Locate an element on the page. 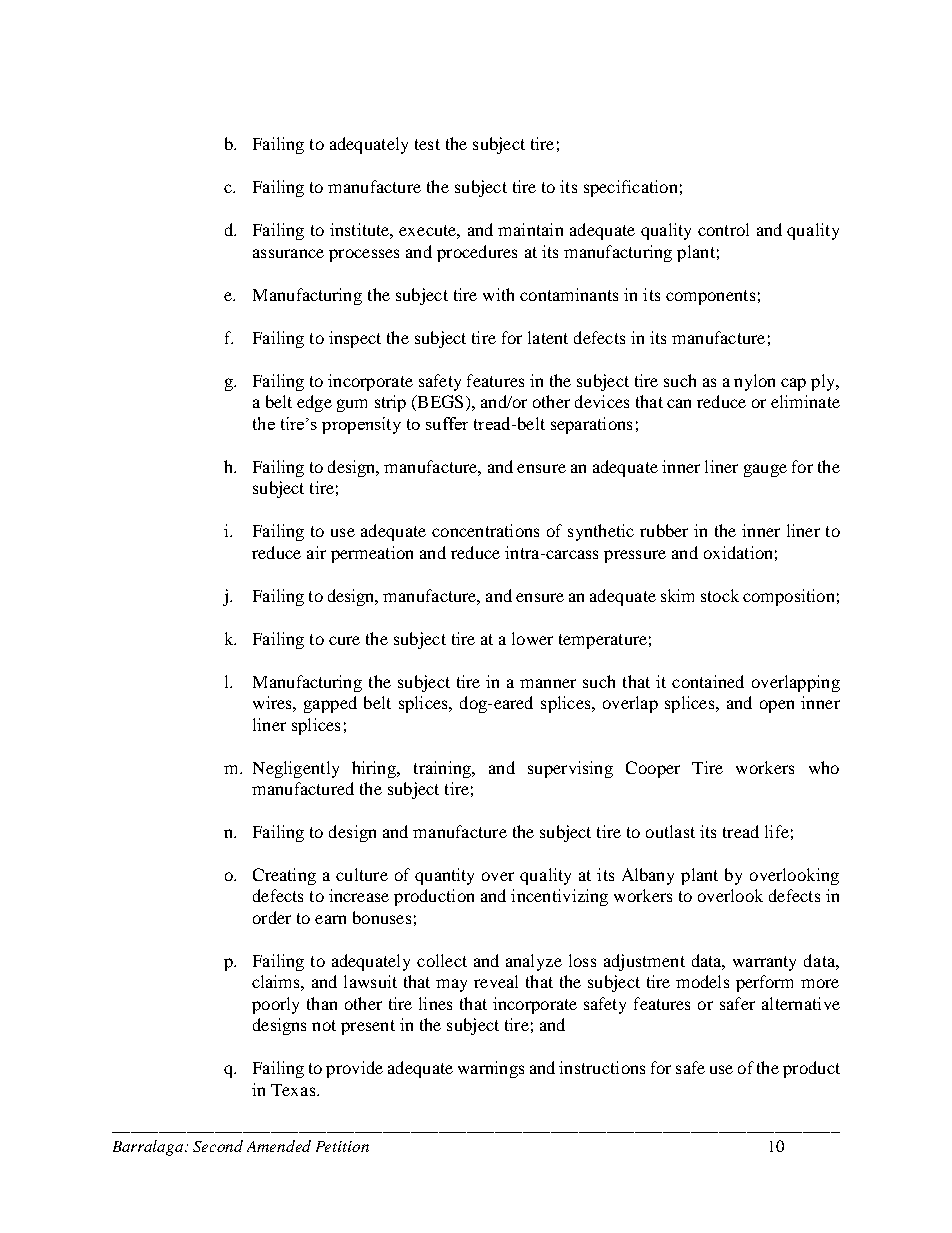 This page has width=952, height=1233. assurance is located at coordinates (288, 253).
